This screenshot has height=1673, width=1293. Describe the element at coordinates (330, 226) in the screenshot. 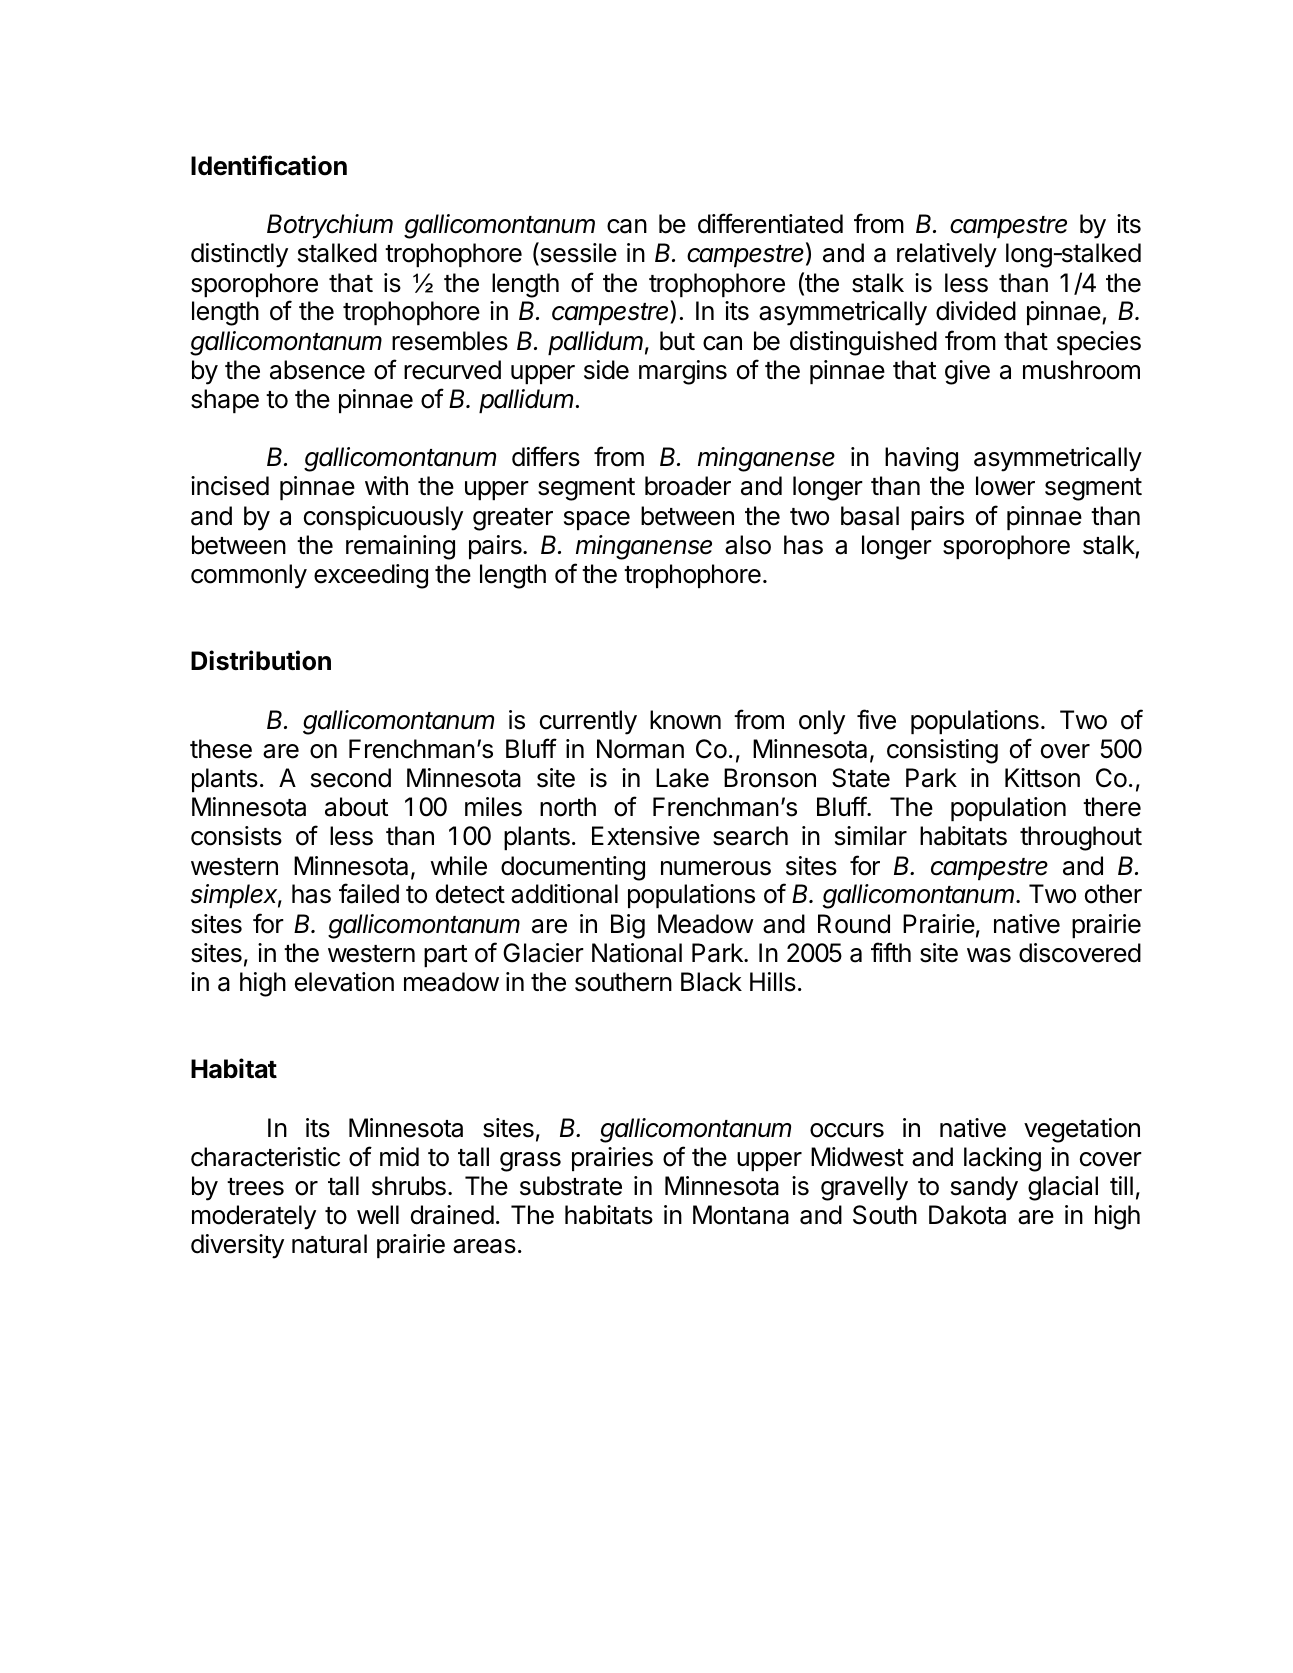

I see `Botrychium` at that location.
